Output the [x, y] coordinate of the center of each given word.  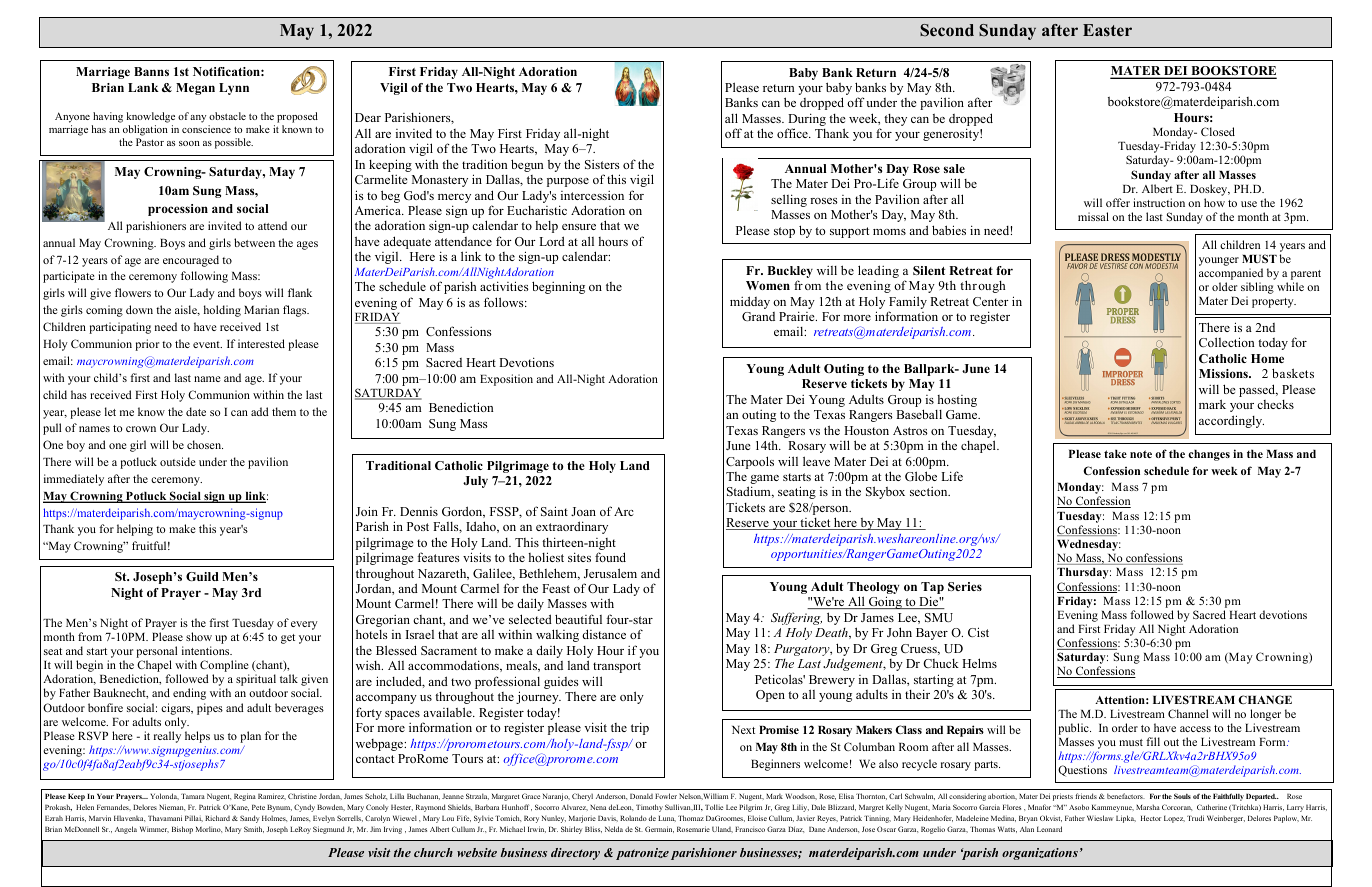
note [1141, 454]
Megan [195, 89]
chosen [205, 444]
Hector [1151, 818]
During [806, 121]
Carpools [750, 462]
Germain [659, 829]
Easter [1107, 30]
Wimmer [154, 830]
